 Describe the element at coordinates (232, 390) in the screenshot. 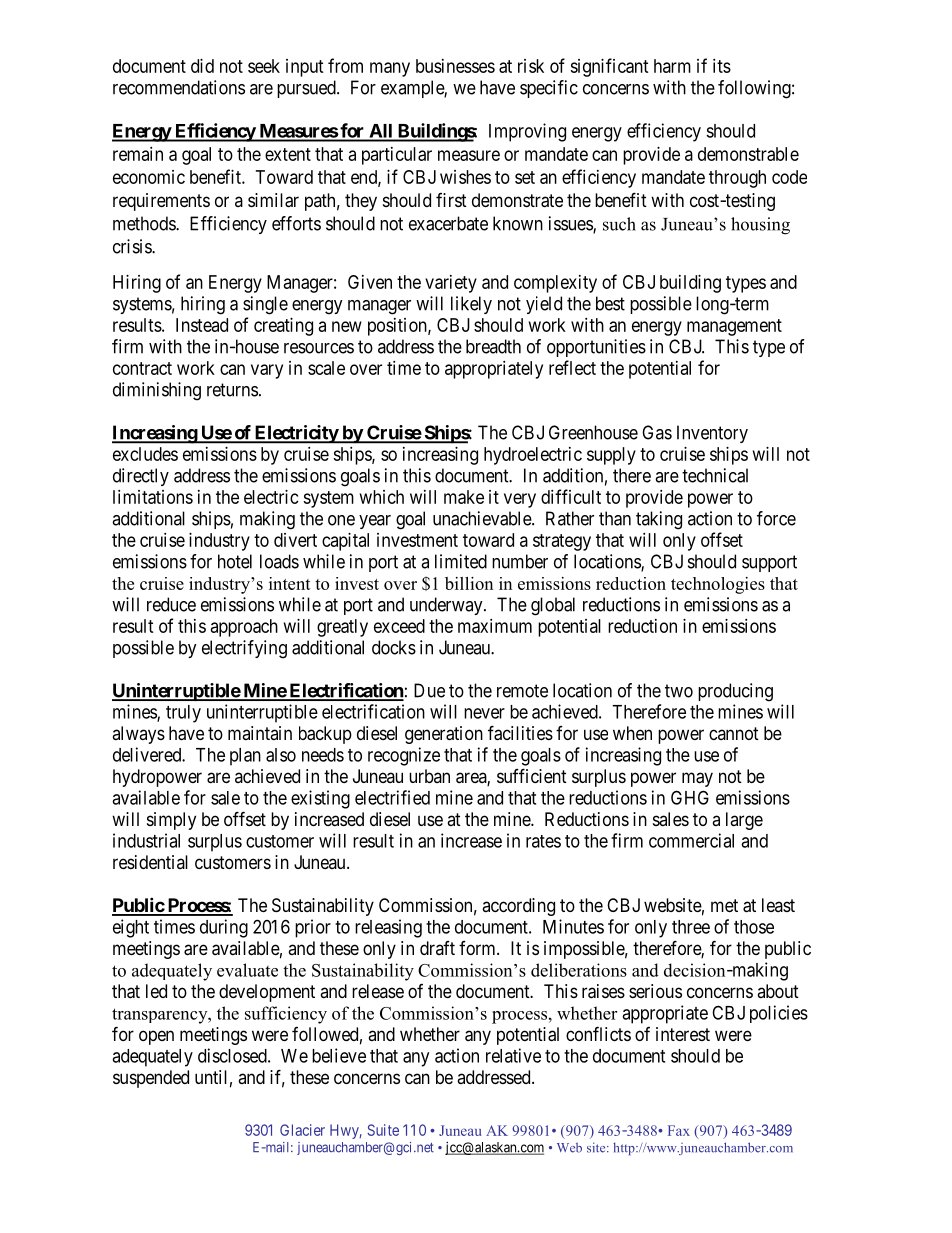

I see `returns` at that location.
